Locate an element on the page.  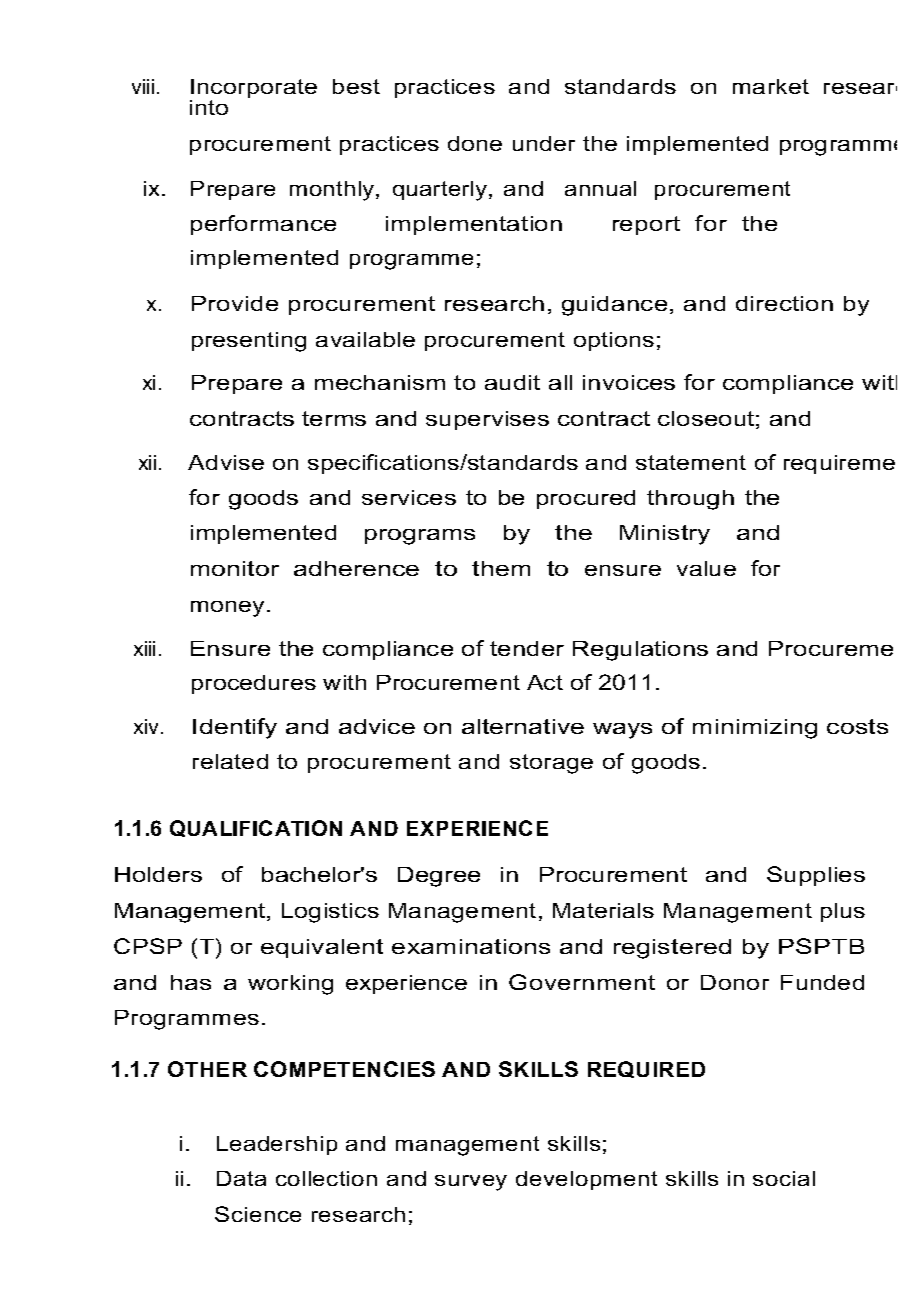
survey is located at coordinates (471, 1183).
